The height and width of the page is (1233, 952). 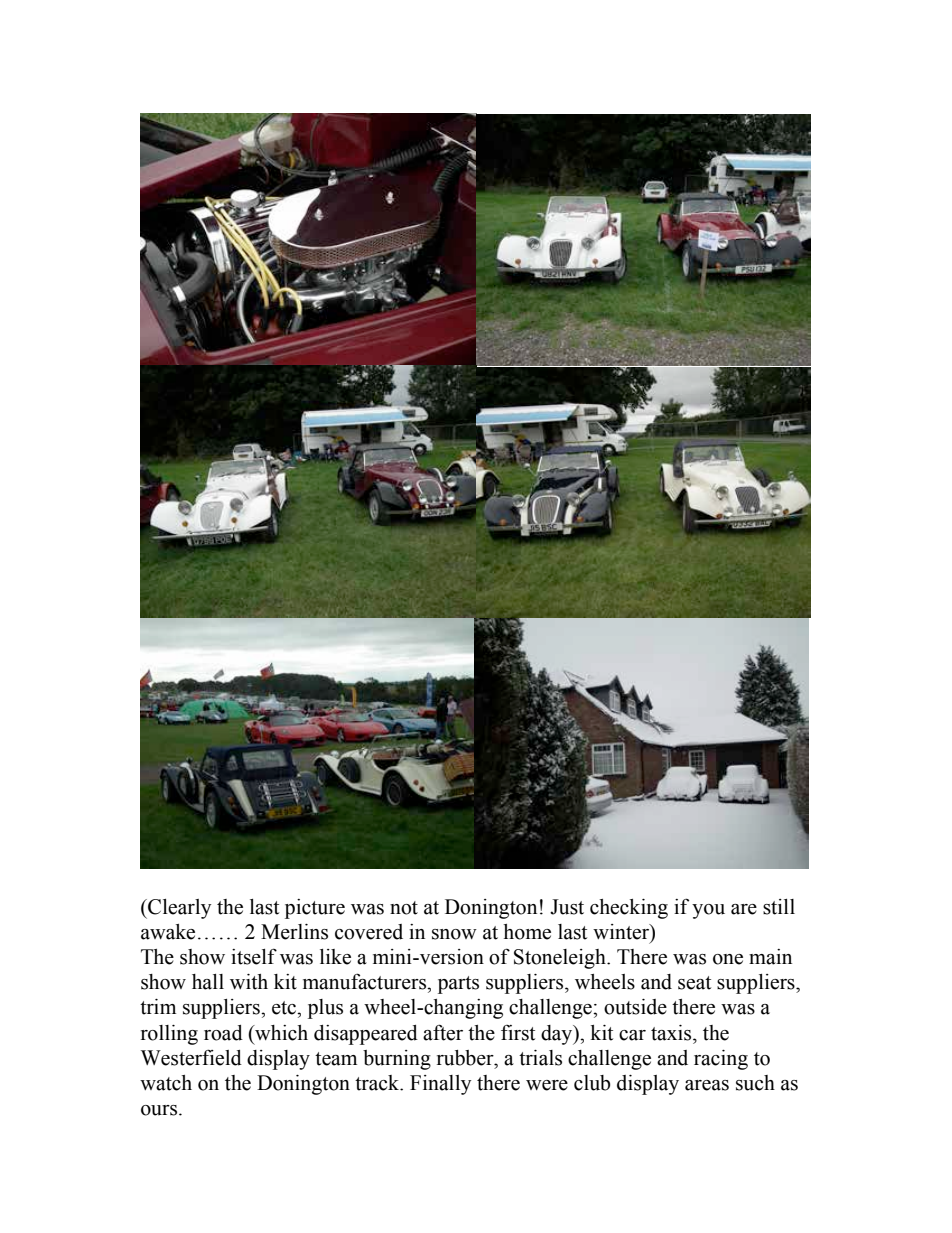 I want to click on ours, so click(x=160, y=1110).
